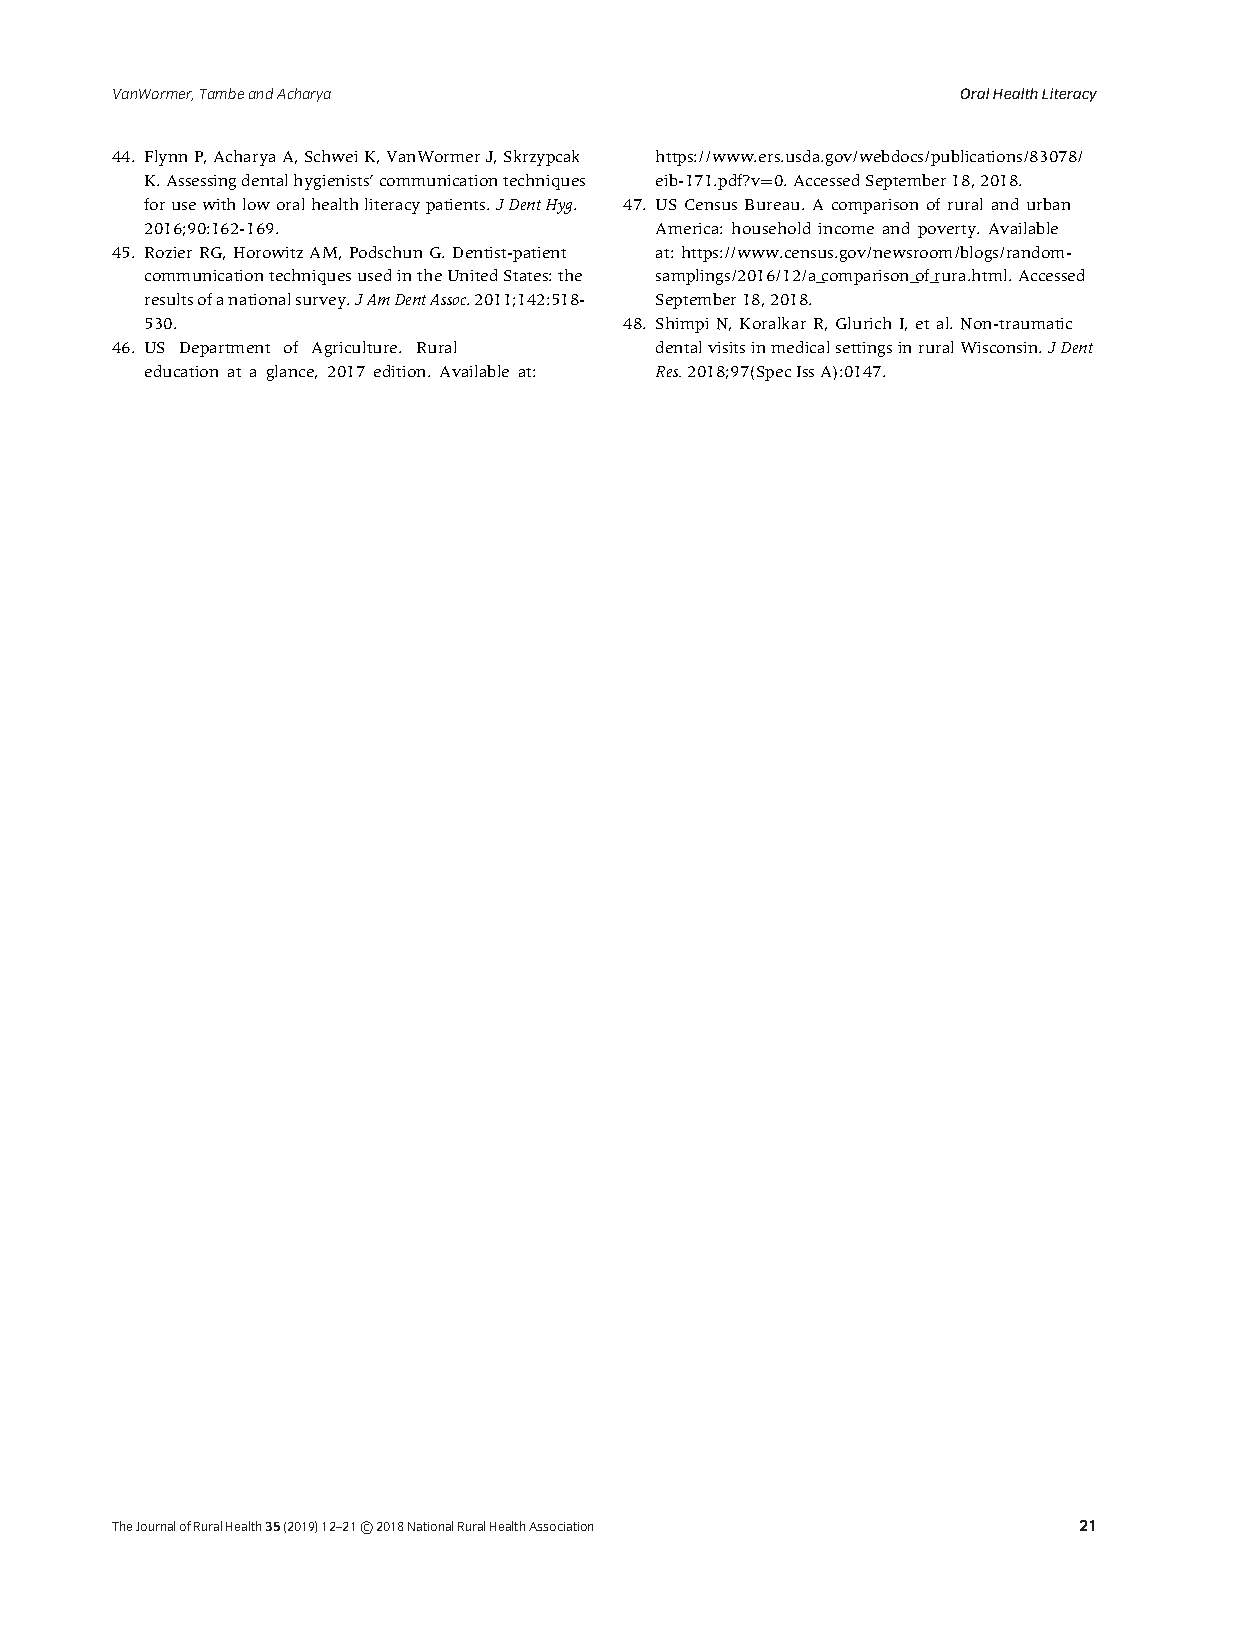 This screenshot has width=1258, height=1634. What do you see at coordinates (356, 349) in the screenshot?
I see `Agriculture` at bounding box center [356, 349].
